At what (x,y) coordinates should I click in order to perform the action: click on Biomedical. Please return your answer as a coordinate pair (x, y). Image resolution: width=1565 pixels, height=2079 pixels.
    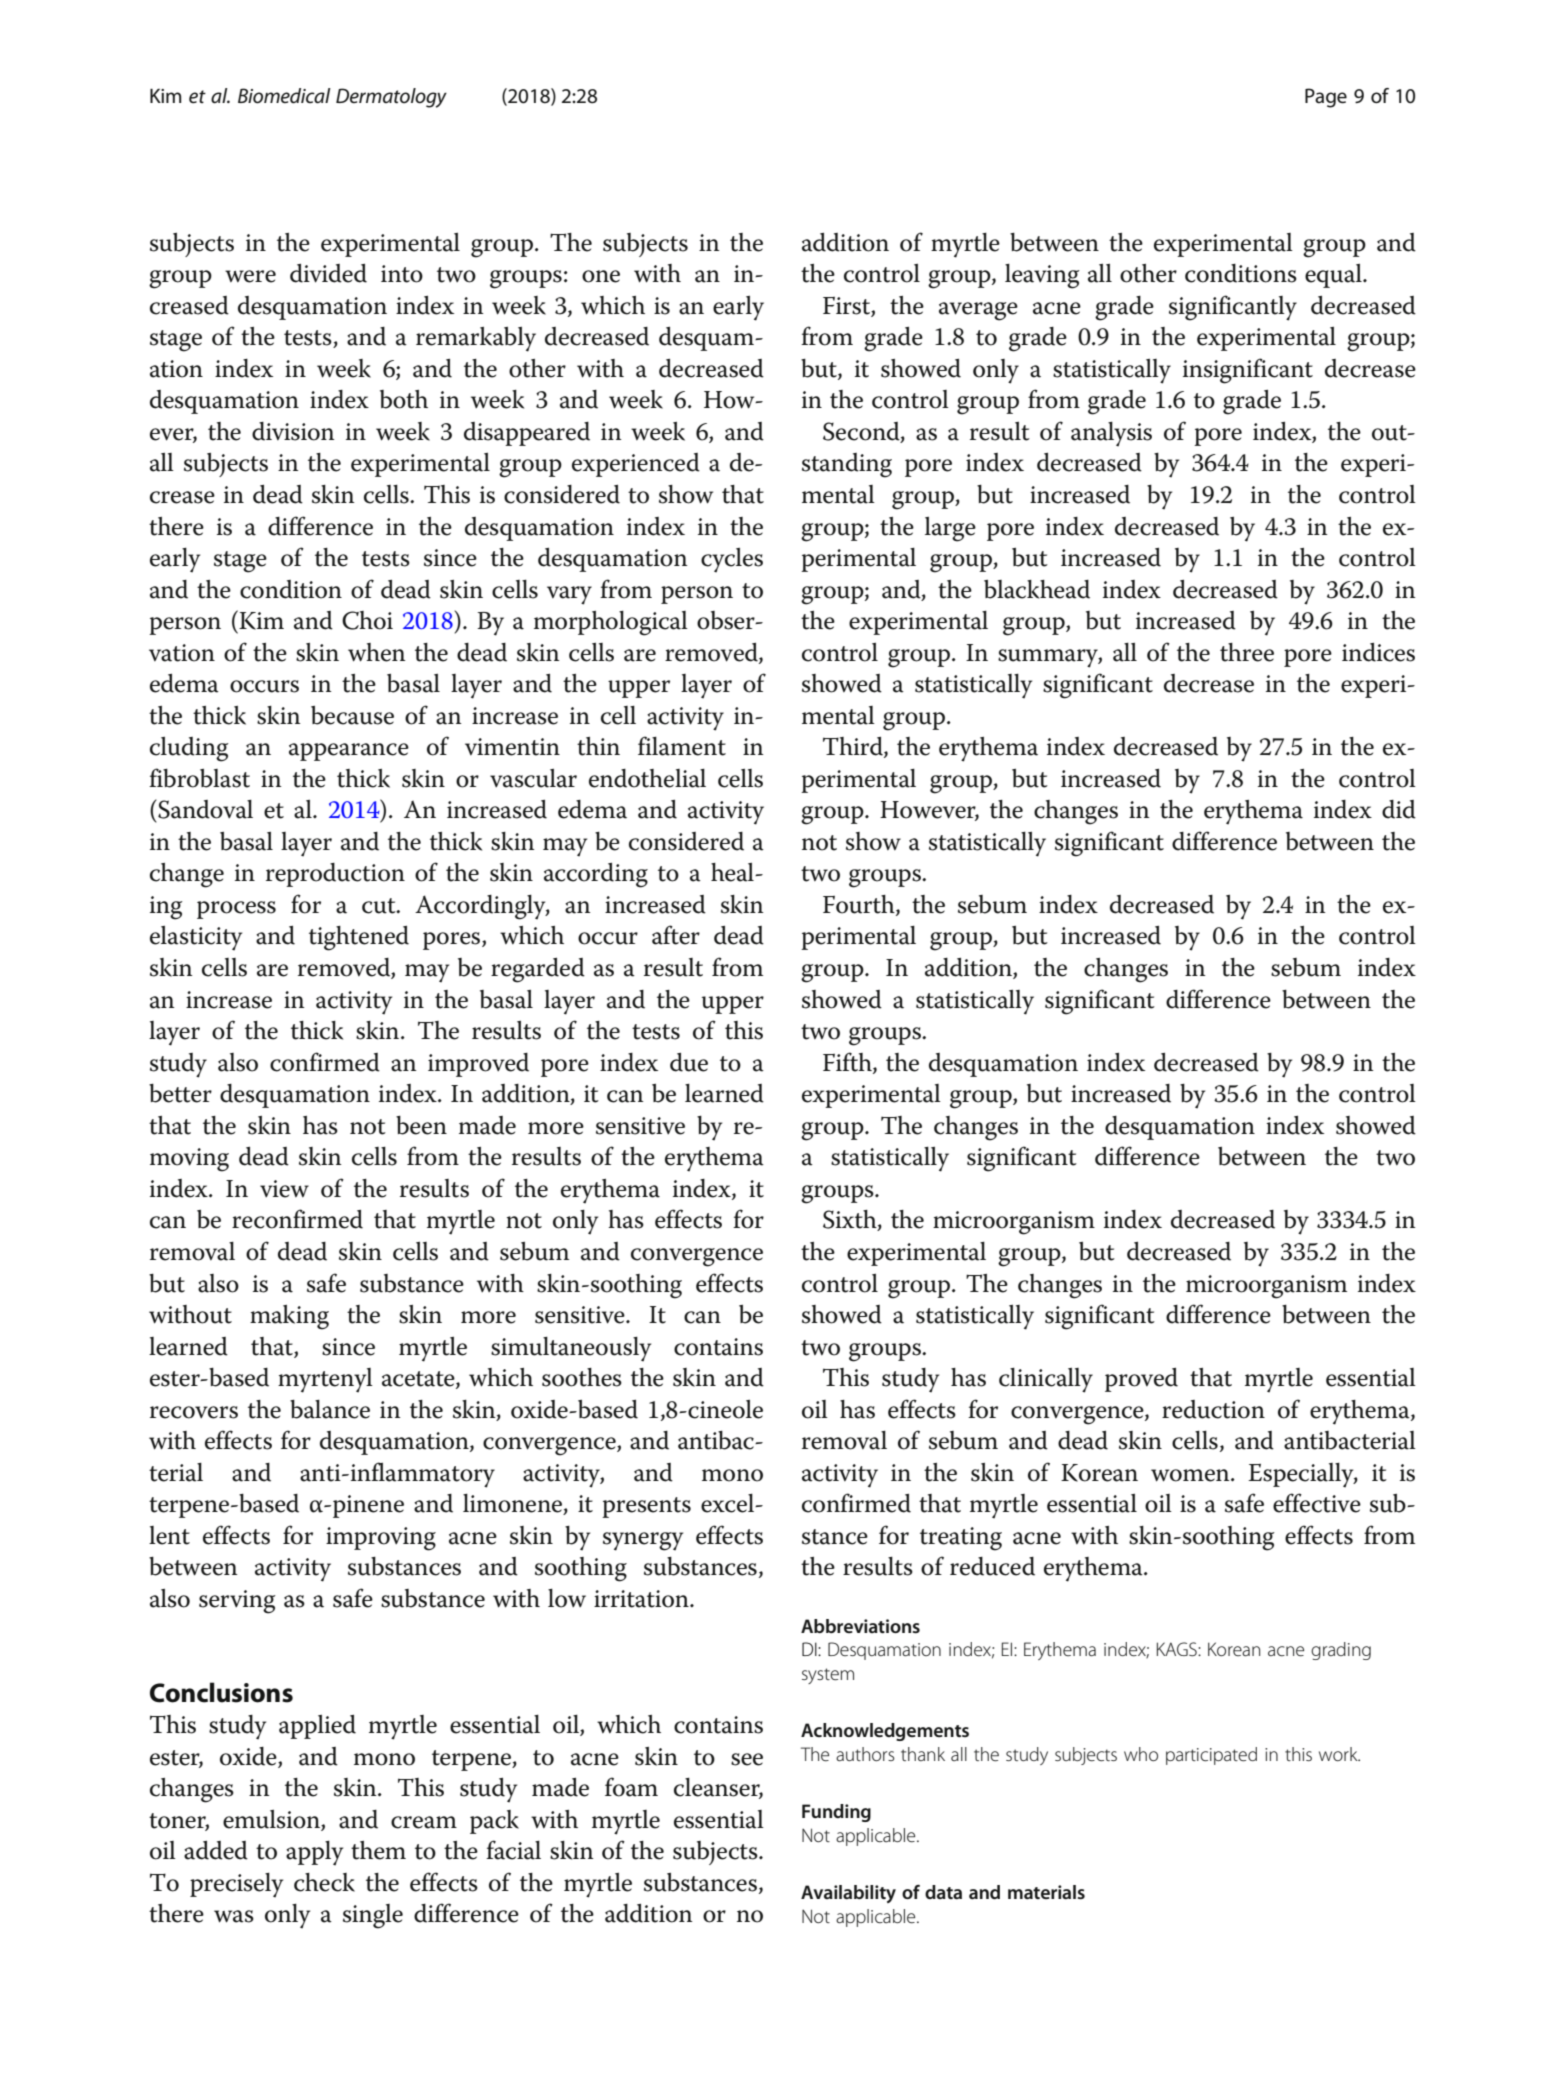
    Looking at the image, I should click on (284, 96).
